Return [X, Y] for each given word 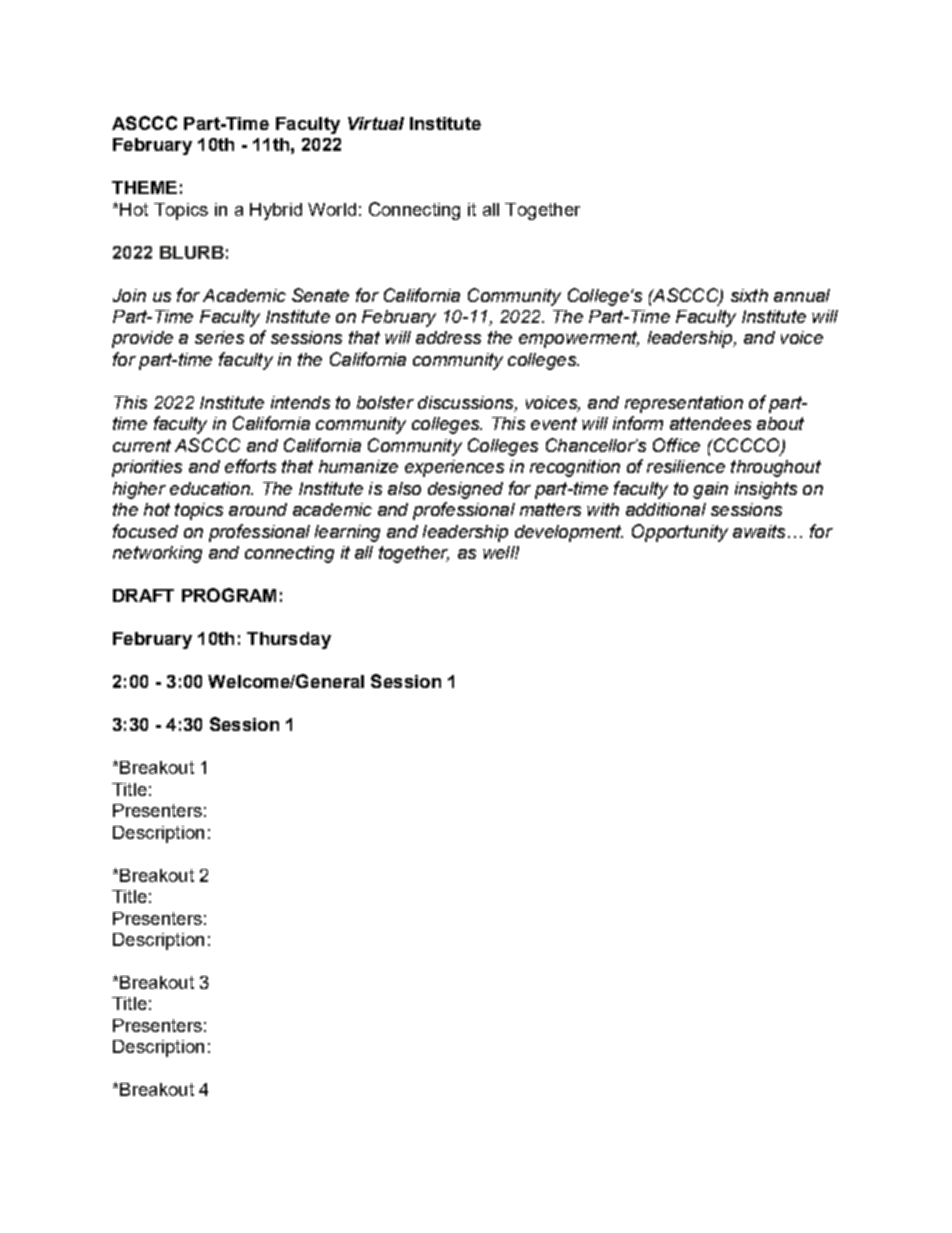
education [211, 488]
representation [684, 404]
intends [300, 402]
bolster [385, 402]
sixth [749, 295]
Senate [320, 295]
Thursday [289, 640]
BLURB [192, 252]
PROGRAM [229, 595]
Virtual [376, 123]
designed [465, 490]
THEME [144, 187]
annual [802, 295]
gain [710, 490]
